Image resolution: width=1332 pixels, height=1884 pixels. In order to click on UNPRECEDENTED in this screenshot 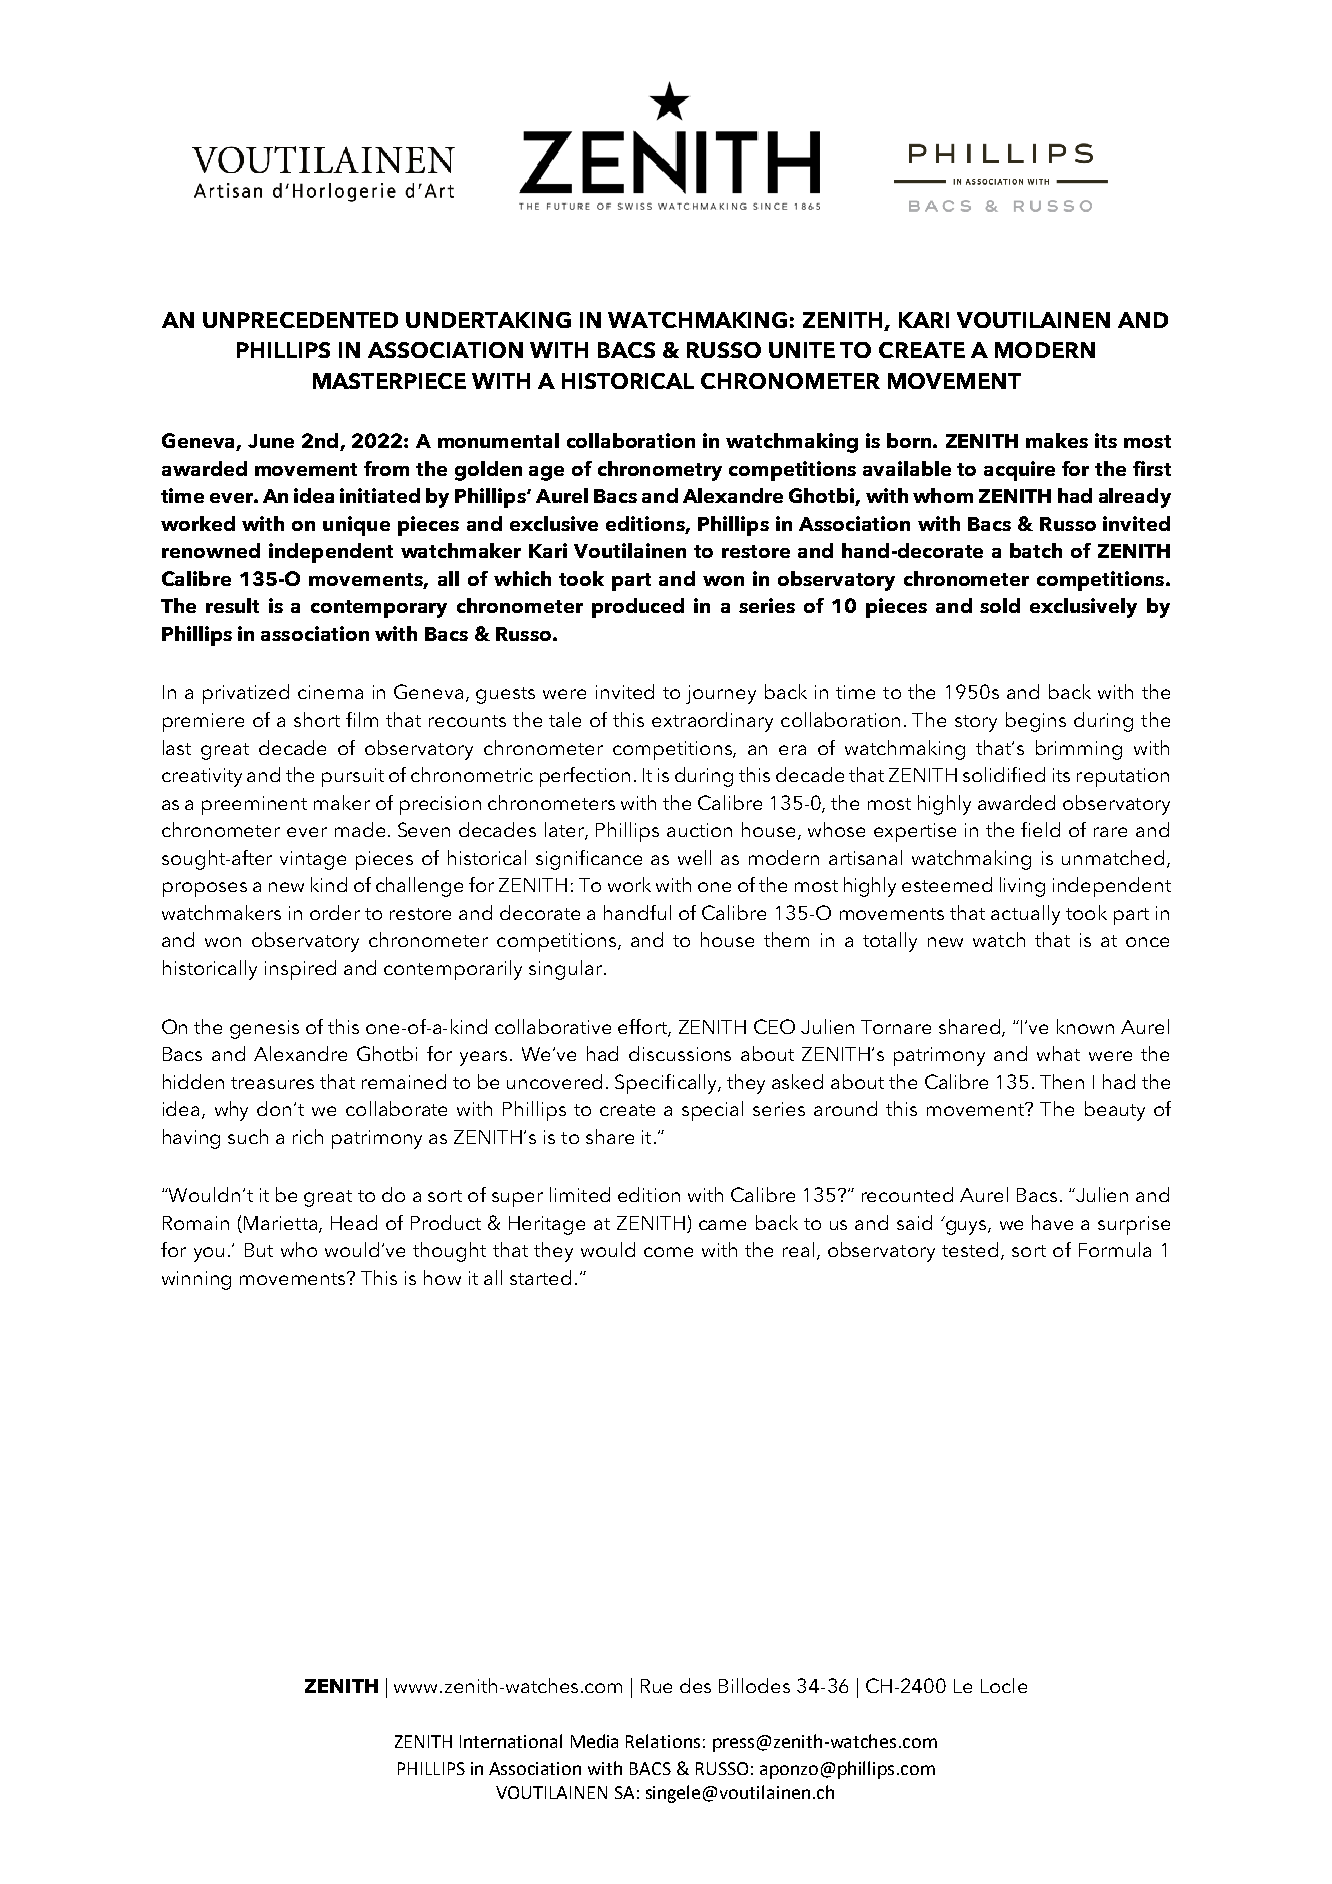, I will do `click(300, 320)`.
